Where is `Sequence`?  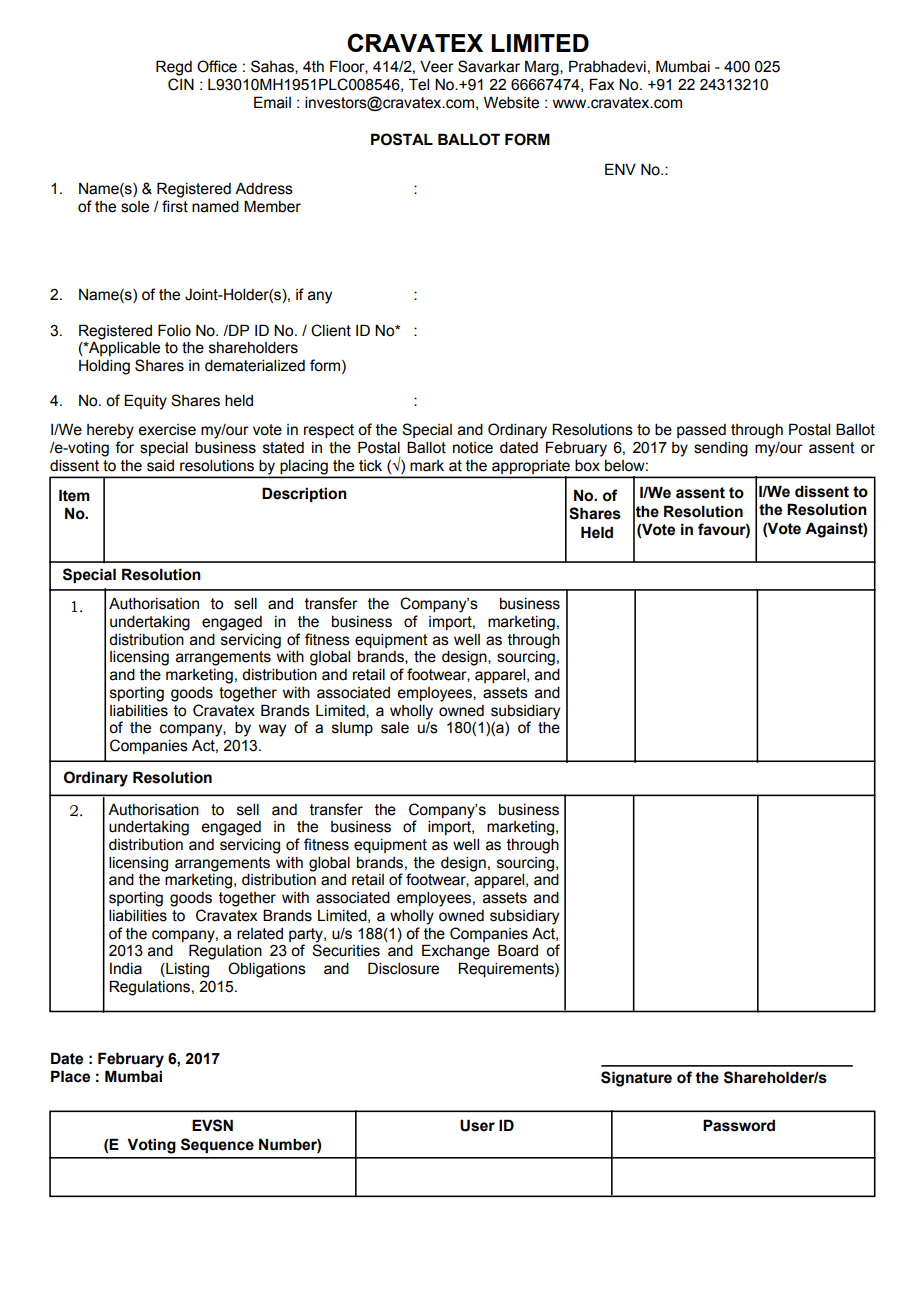
Sequence is located at coordinates (217, 1145).
